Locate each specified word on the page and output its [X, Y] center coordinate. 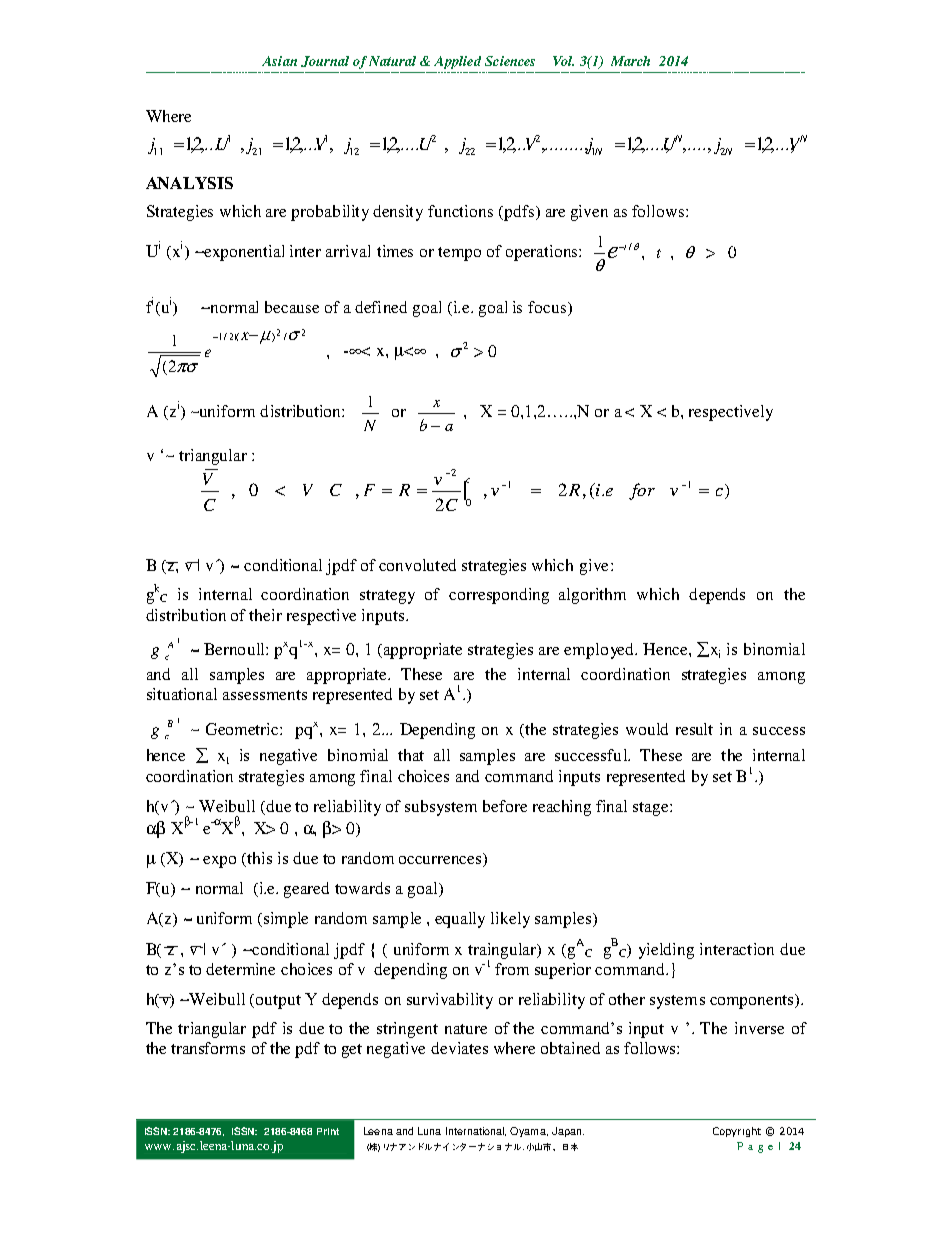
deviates [459, 1048]
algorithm [592, 596]
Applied [457, 62]
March [630, 61]
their [265, 615]
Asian [279, 61]
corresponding [499, 596]
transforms [208, 1048]
